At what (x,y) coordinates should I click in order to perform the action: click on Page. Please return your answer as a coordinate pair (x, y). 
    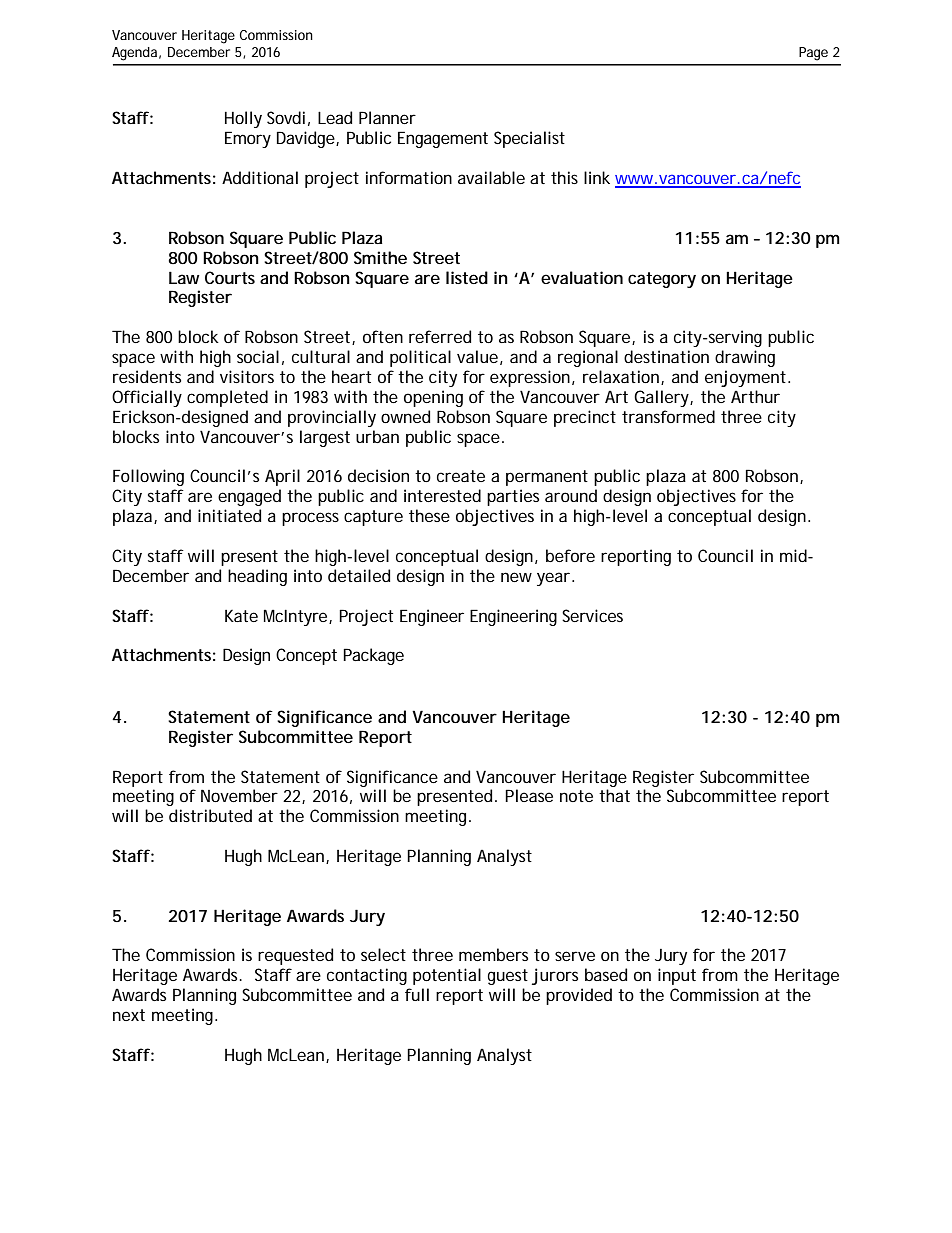
    Looking at the image, I should click on (813, 54).
